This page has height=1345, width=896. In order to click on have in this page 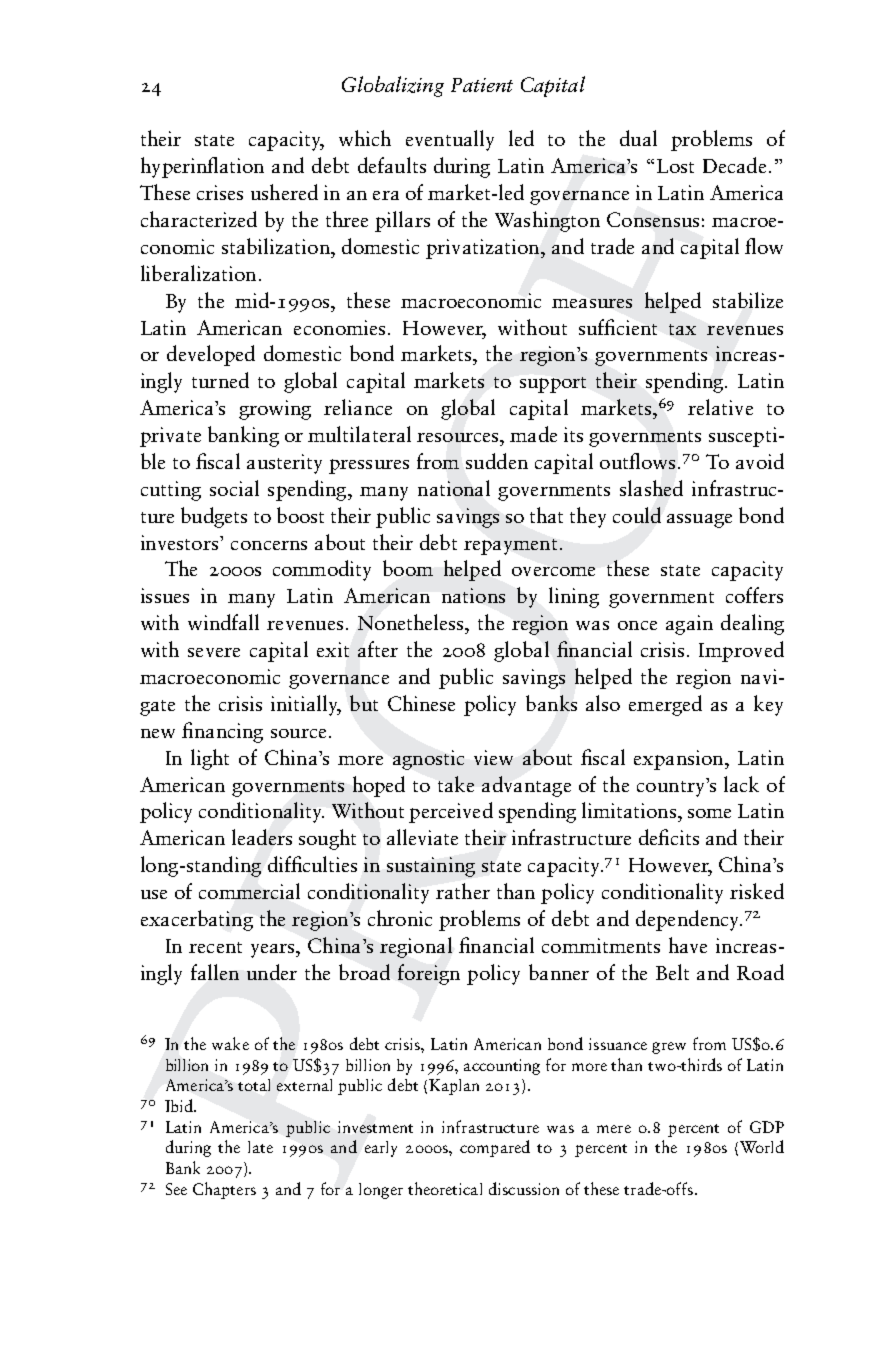, I will do `click(688, 945)`.
